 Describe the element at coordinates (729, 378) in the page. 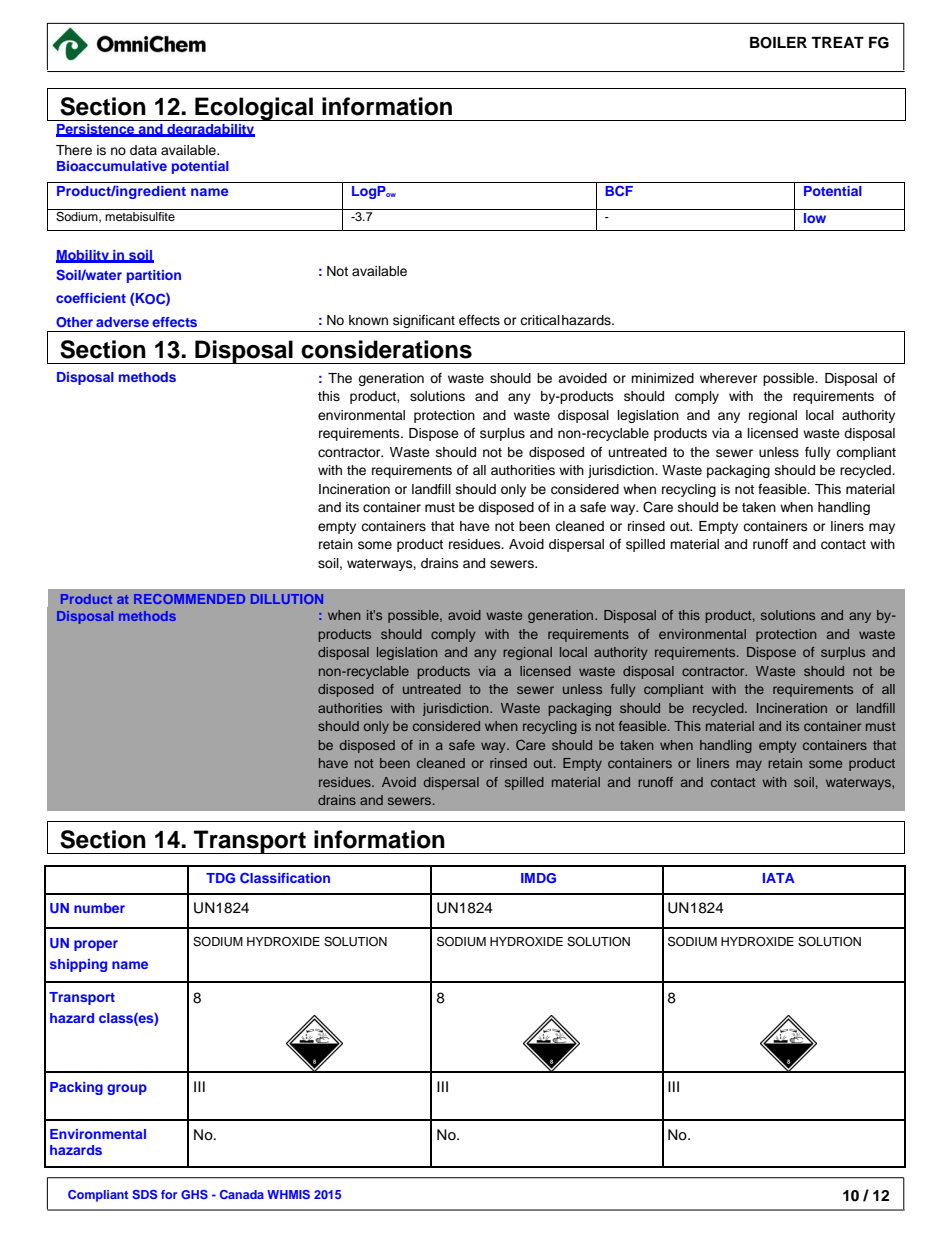

I see `wherever` at that location.
